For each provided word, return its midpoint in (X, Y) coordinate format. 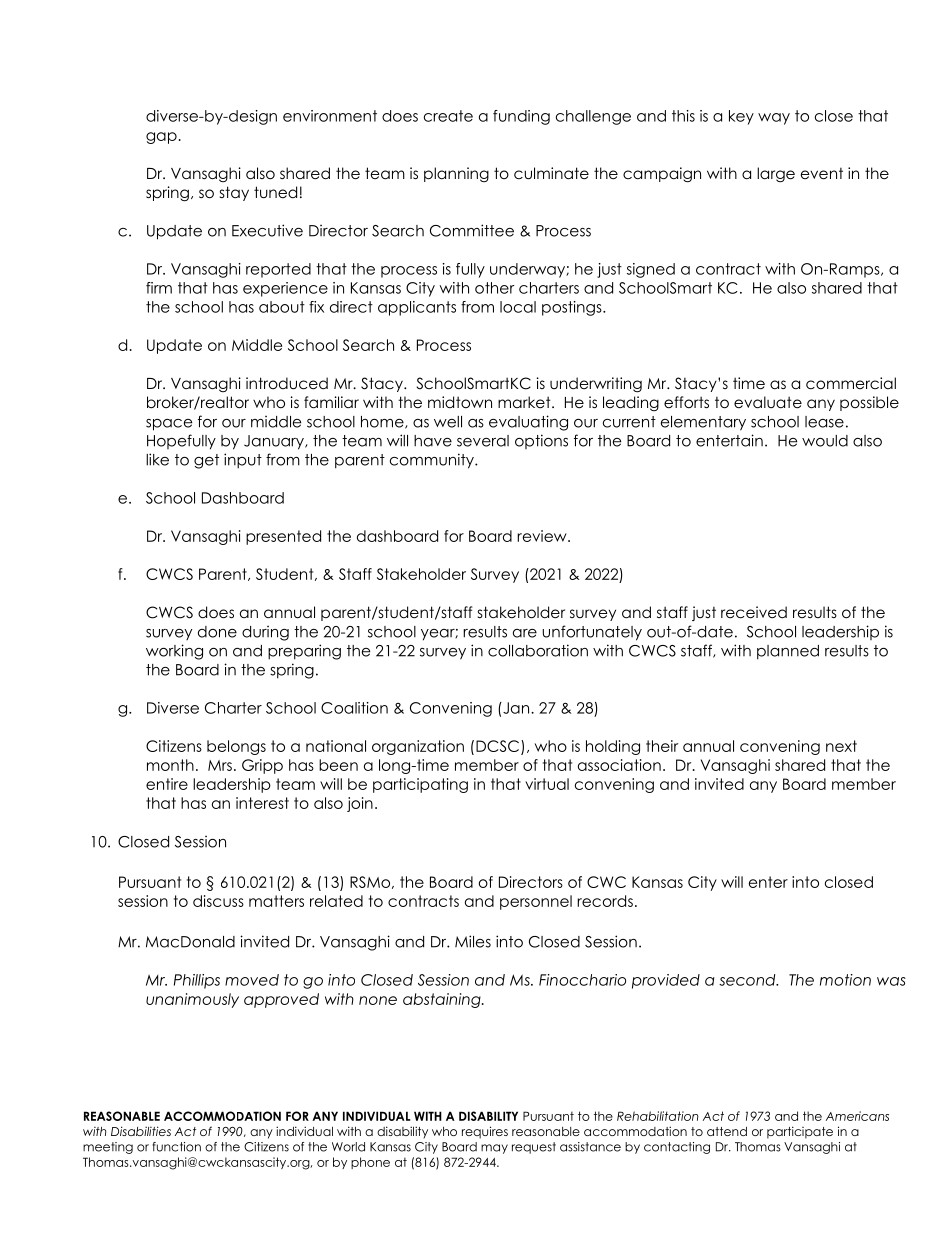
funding (521, 117)
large (776, 175)
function (176, 1147)
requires (485, 1132)
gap (161, 138)
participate (800, 1132)
